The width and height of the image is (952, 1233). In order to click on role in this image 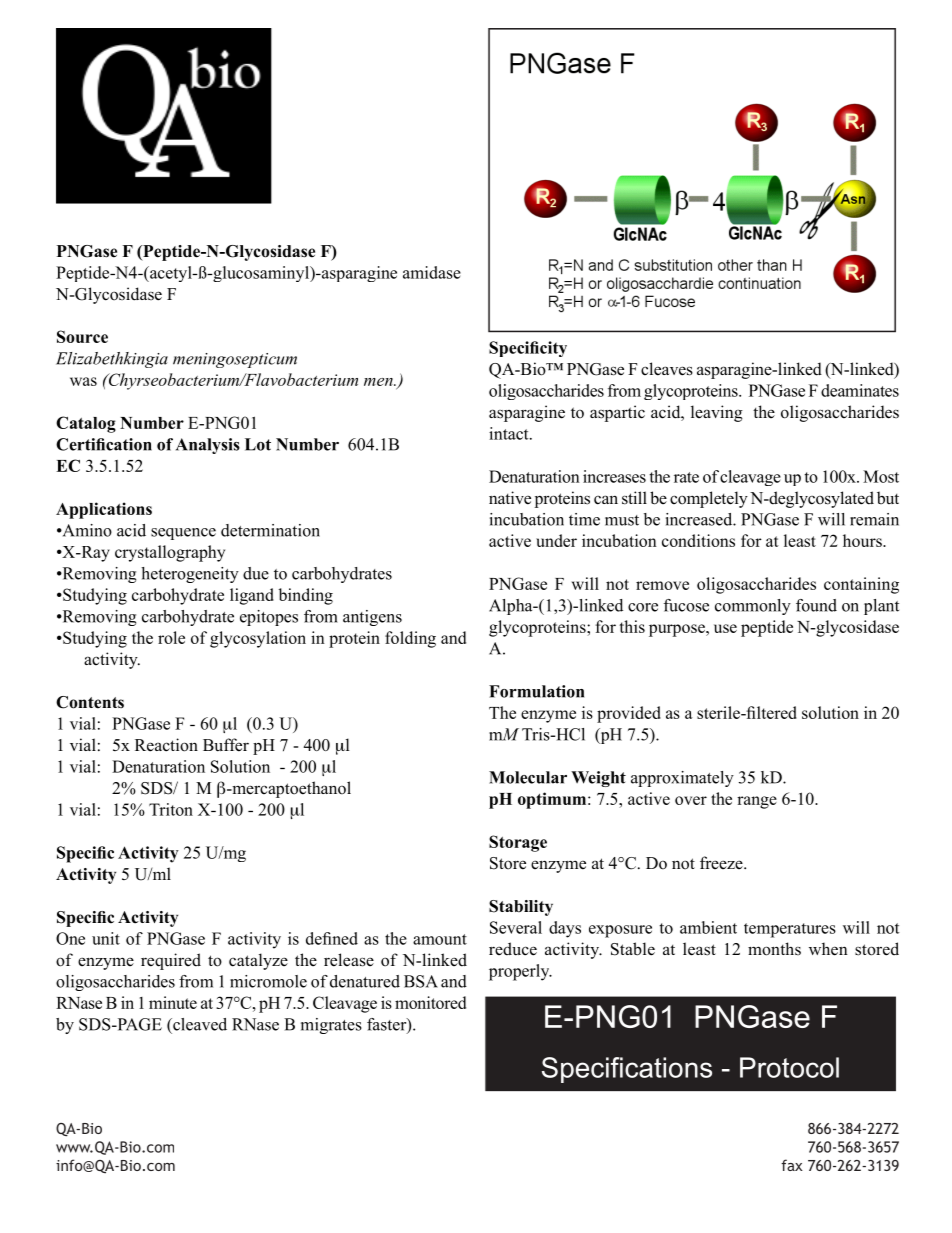, I will do `click(171, 637)`.
